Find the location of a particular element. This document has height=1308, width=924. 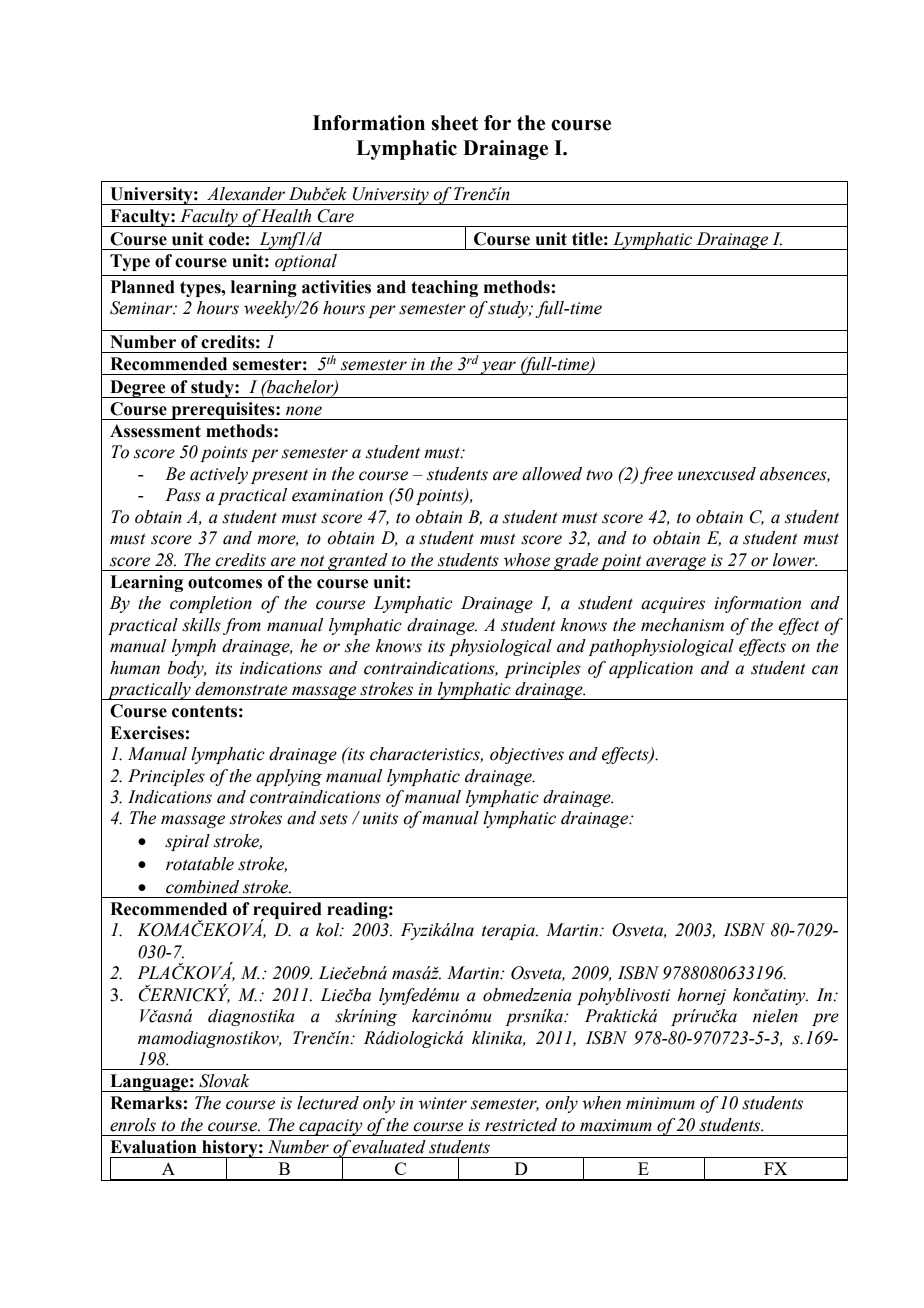

Alexander is located at coordinates (246, 194).
